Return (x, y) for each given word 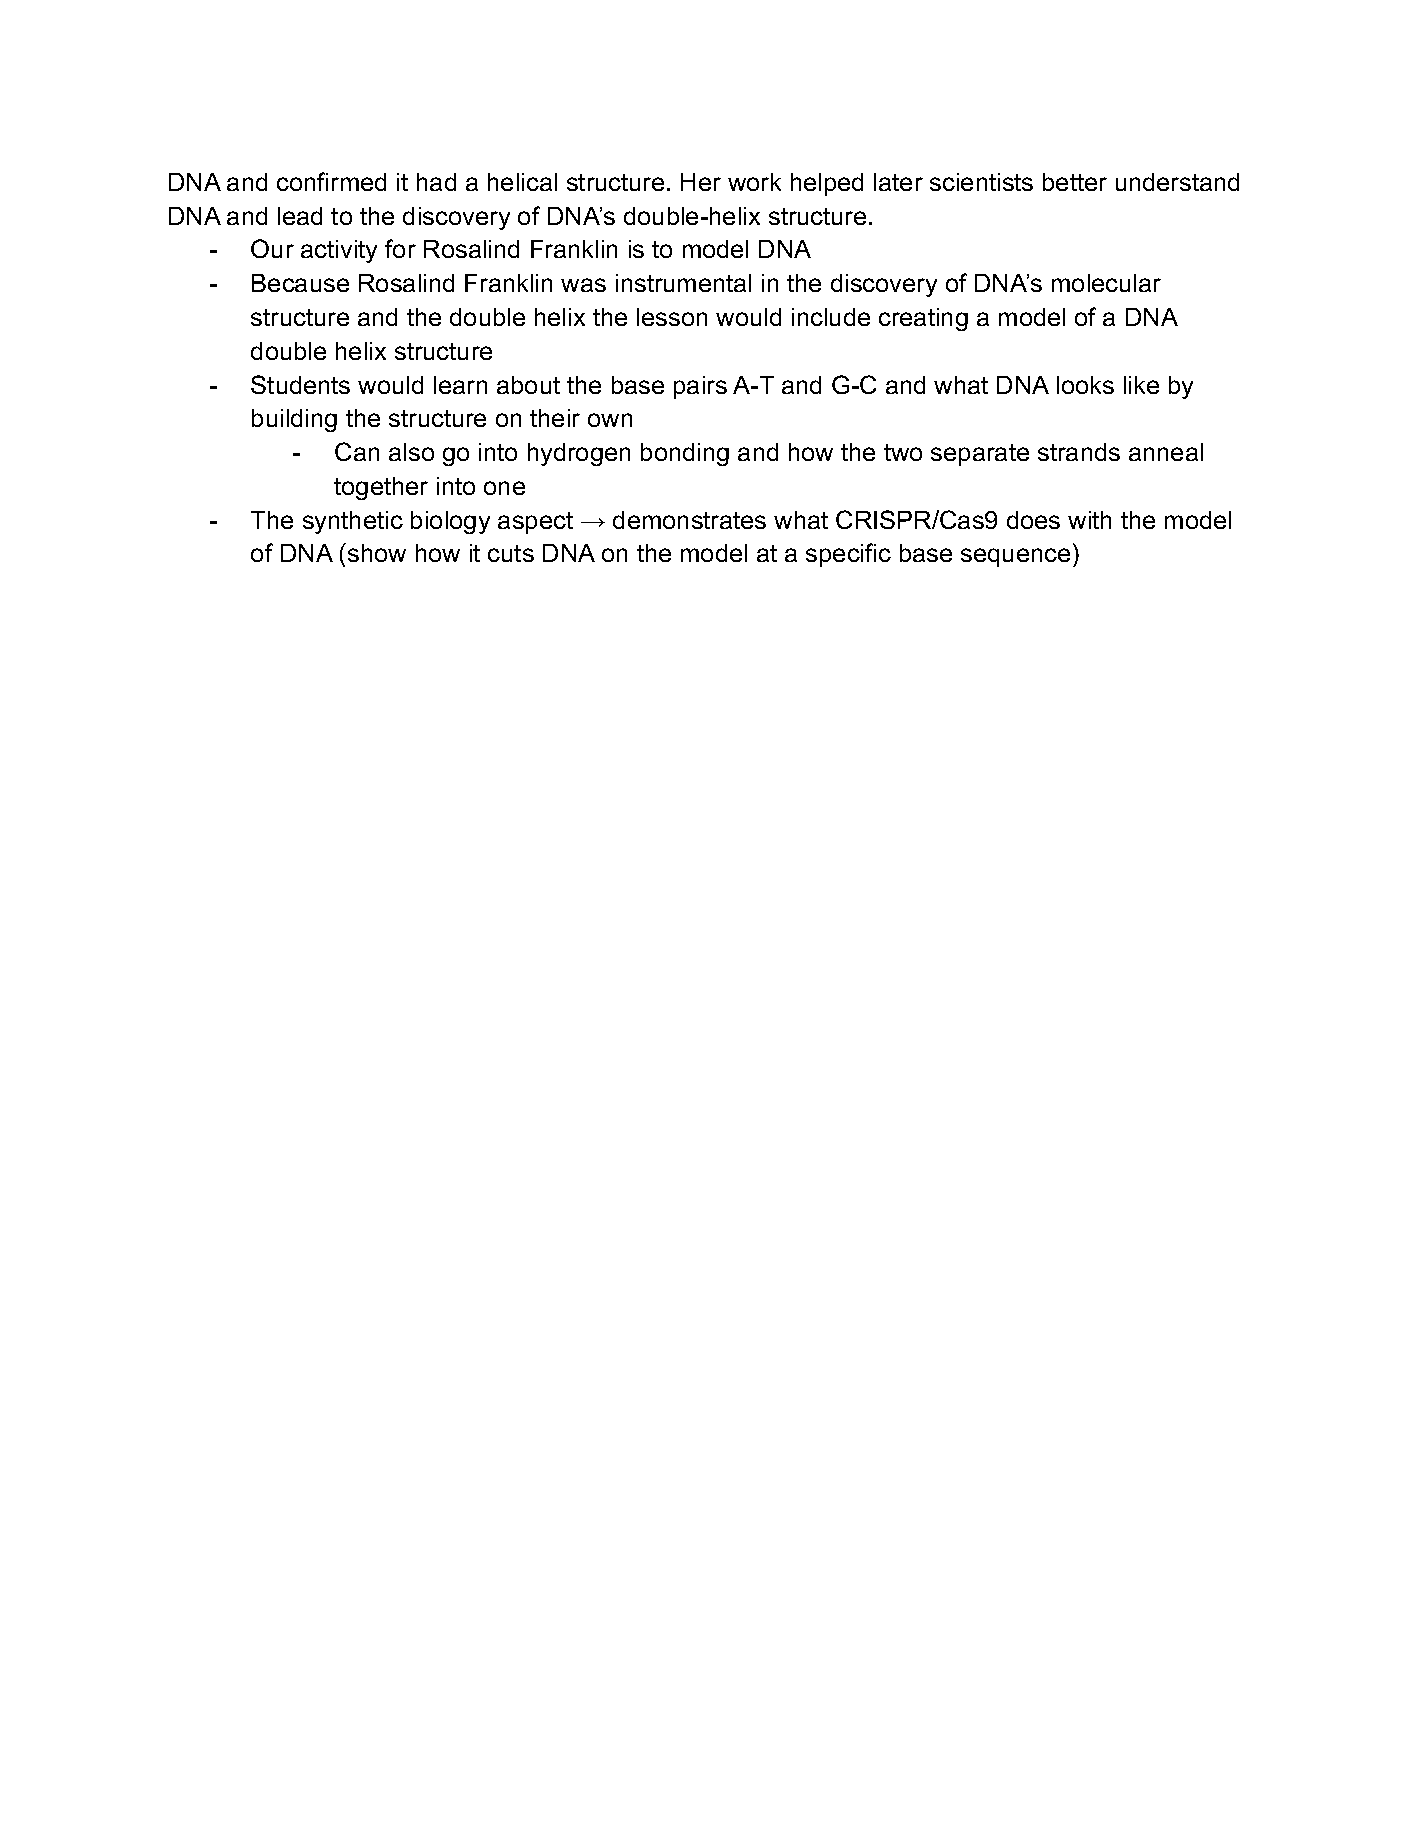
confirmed (331, 181)
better (1075, 182)
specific (848, 555)
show (377, 553)
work (754, 182)
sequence (1015, 557)
